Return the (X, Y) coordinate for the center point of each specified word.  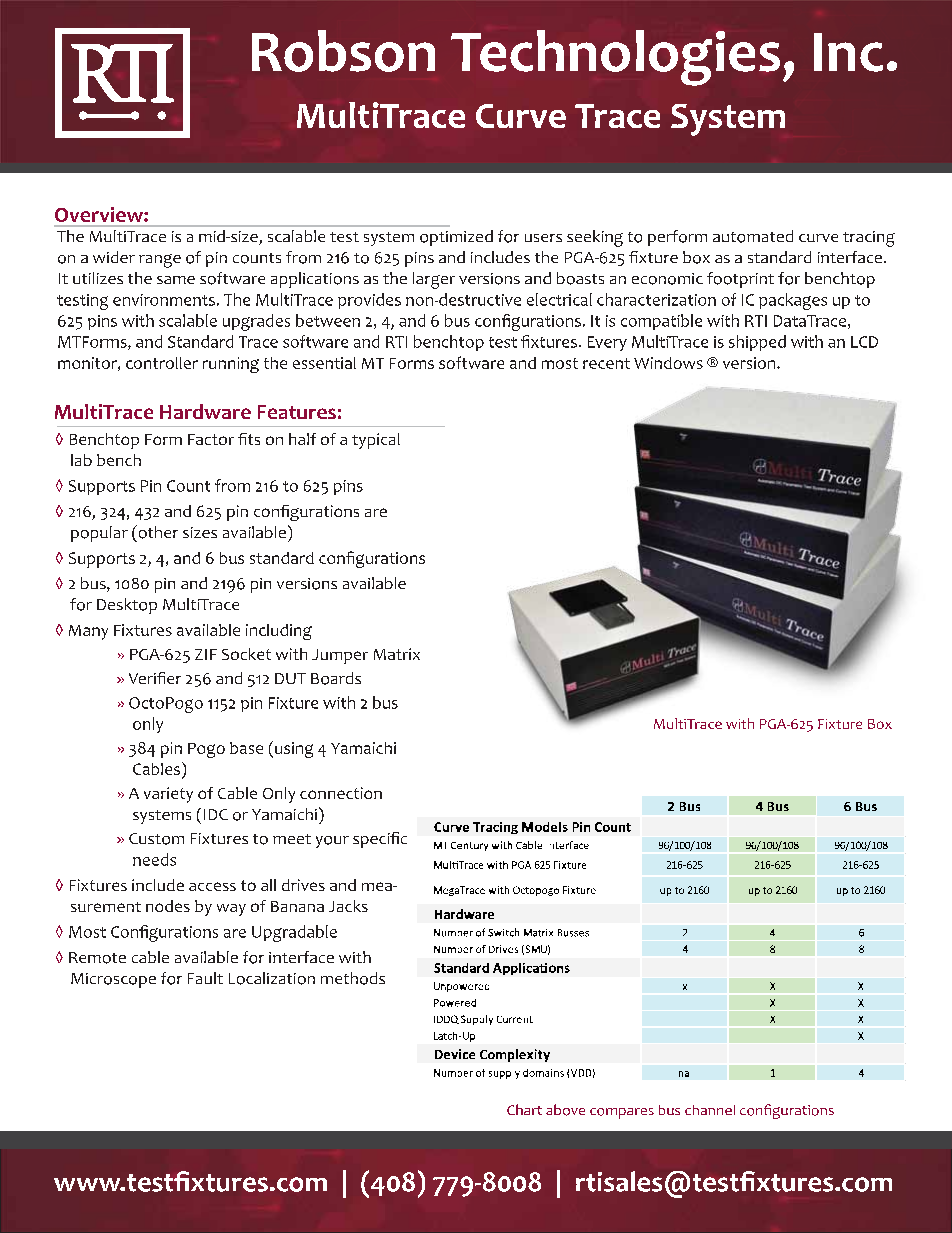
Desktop (127, 606)
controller (162, 363)
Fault (205, 978)
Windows (668, 363)
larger (434, 280)
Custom (156, 839)
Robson (343, 51)
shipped (757, 343)
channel (710, 1110)
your (332, 842)
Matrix (397, 654)
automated (753, 236)
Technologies (615, 58)
